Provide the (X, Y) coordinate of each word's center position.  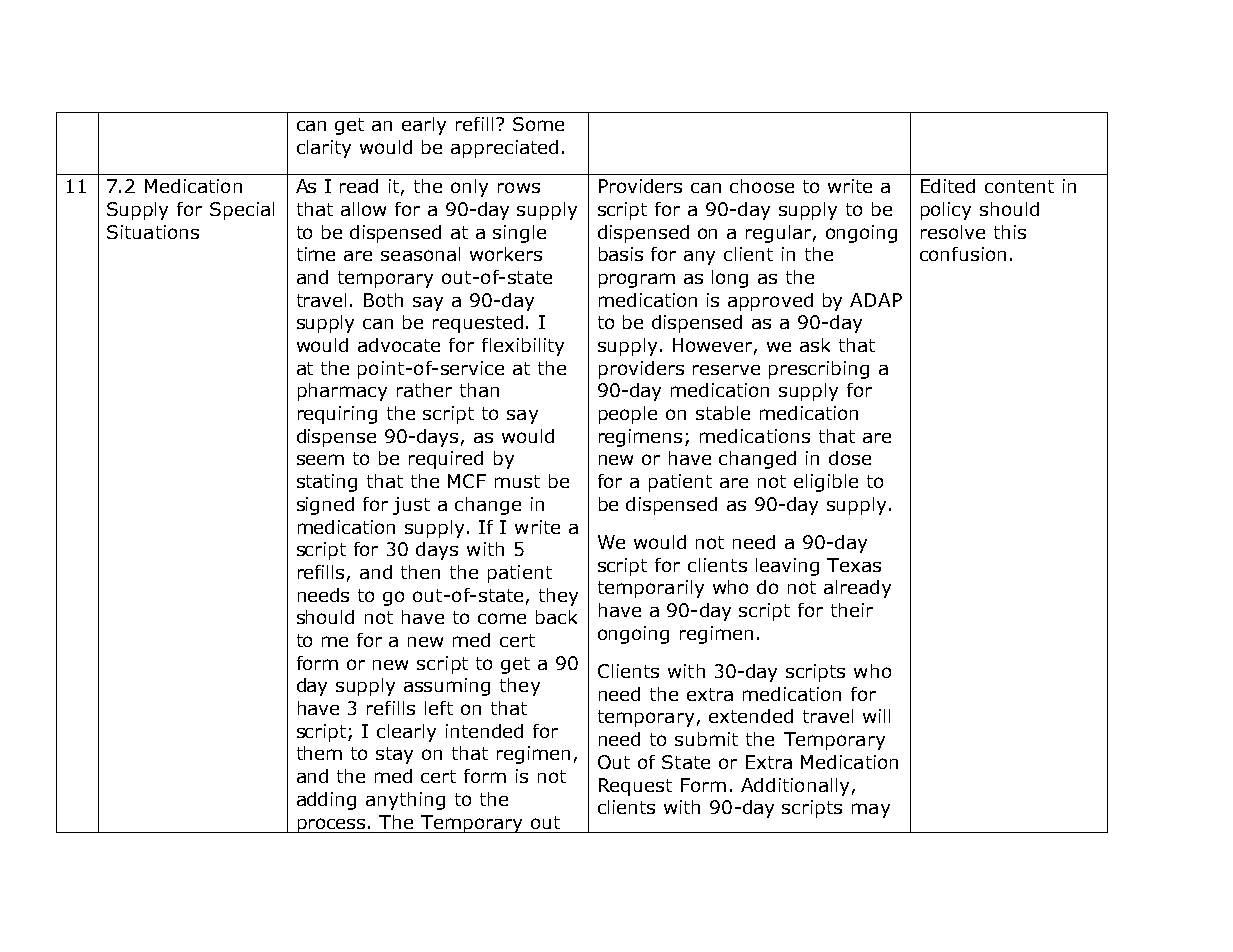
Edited (948, 186)
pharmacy (342, 392)
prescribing (819, 370)
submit (706, 739)
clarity (324, 149)
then (420, 572)
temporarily (651, 589)
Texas (854, 565)
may (871, 810)
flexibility (523, 347)
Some (538, 124)
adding (326, 801)
